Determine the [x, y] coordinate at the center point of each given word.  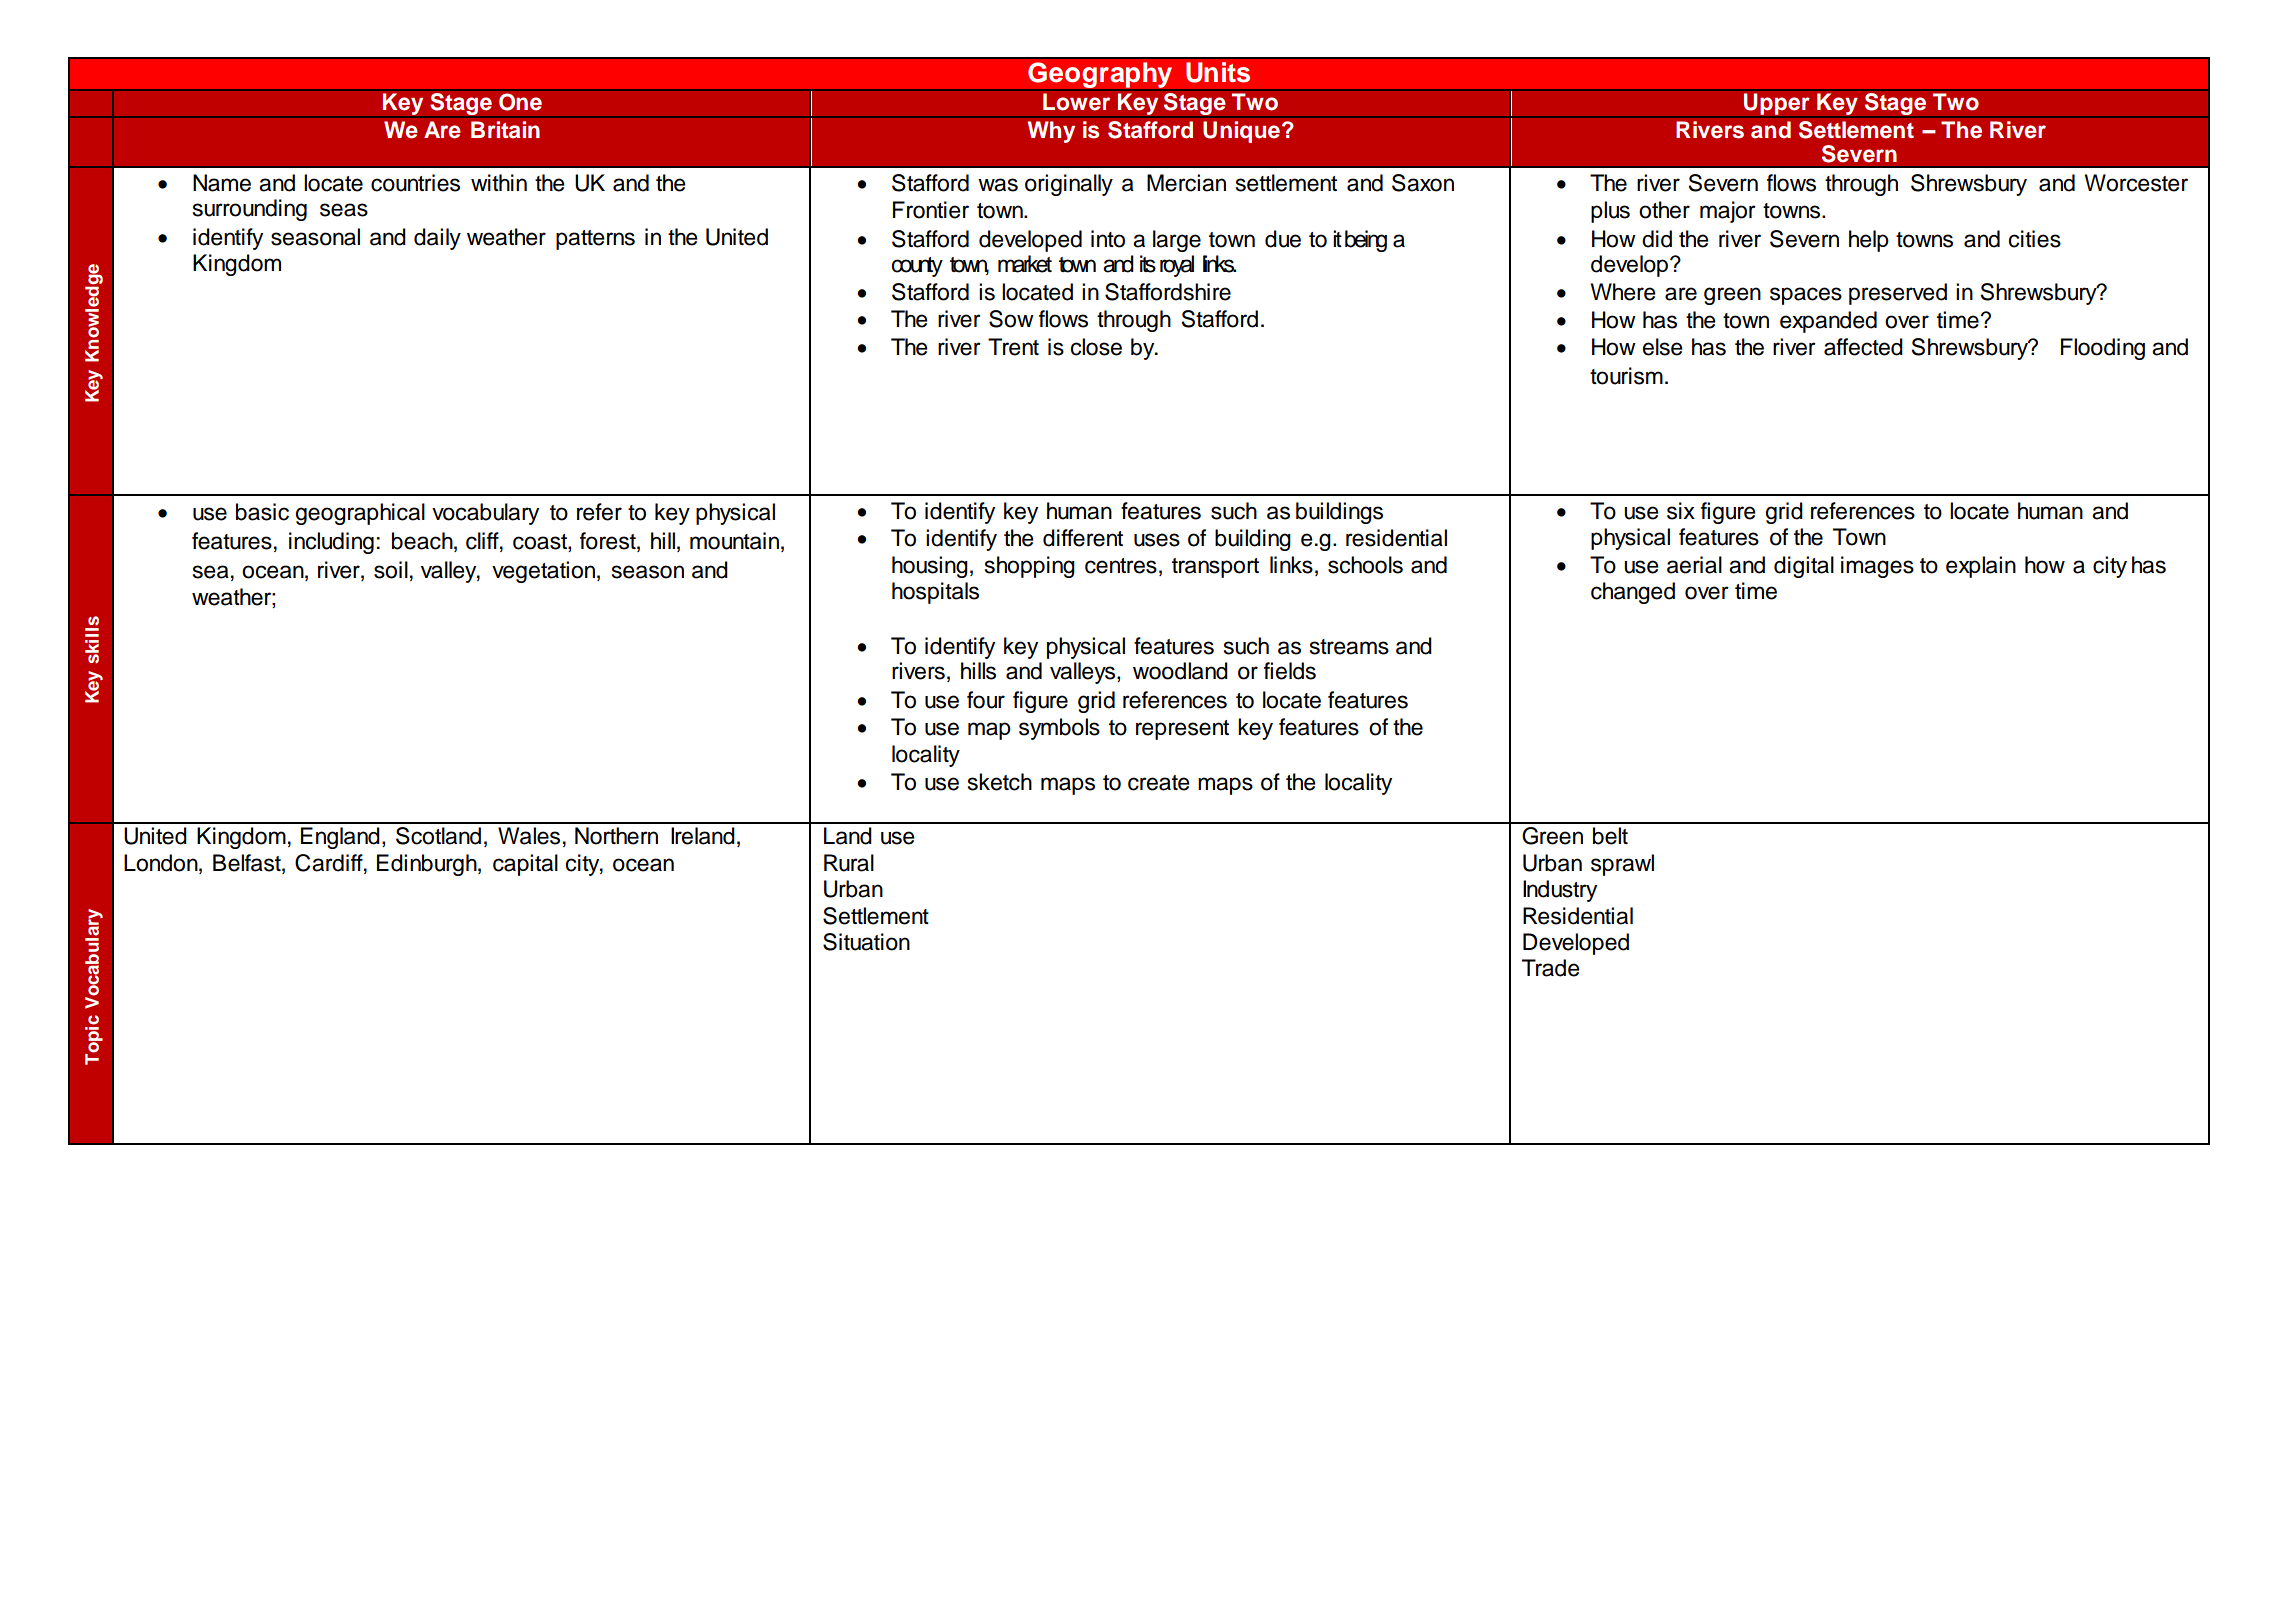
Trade [1551, 968]
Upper [1776, 104]
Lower [1077, 102]
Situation [866, 942]
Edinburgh [428, 865]
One [520, 102]
